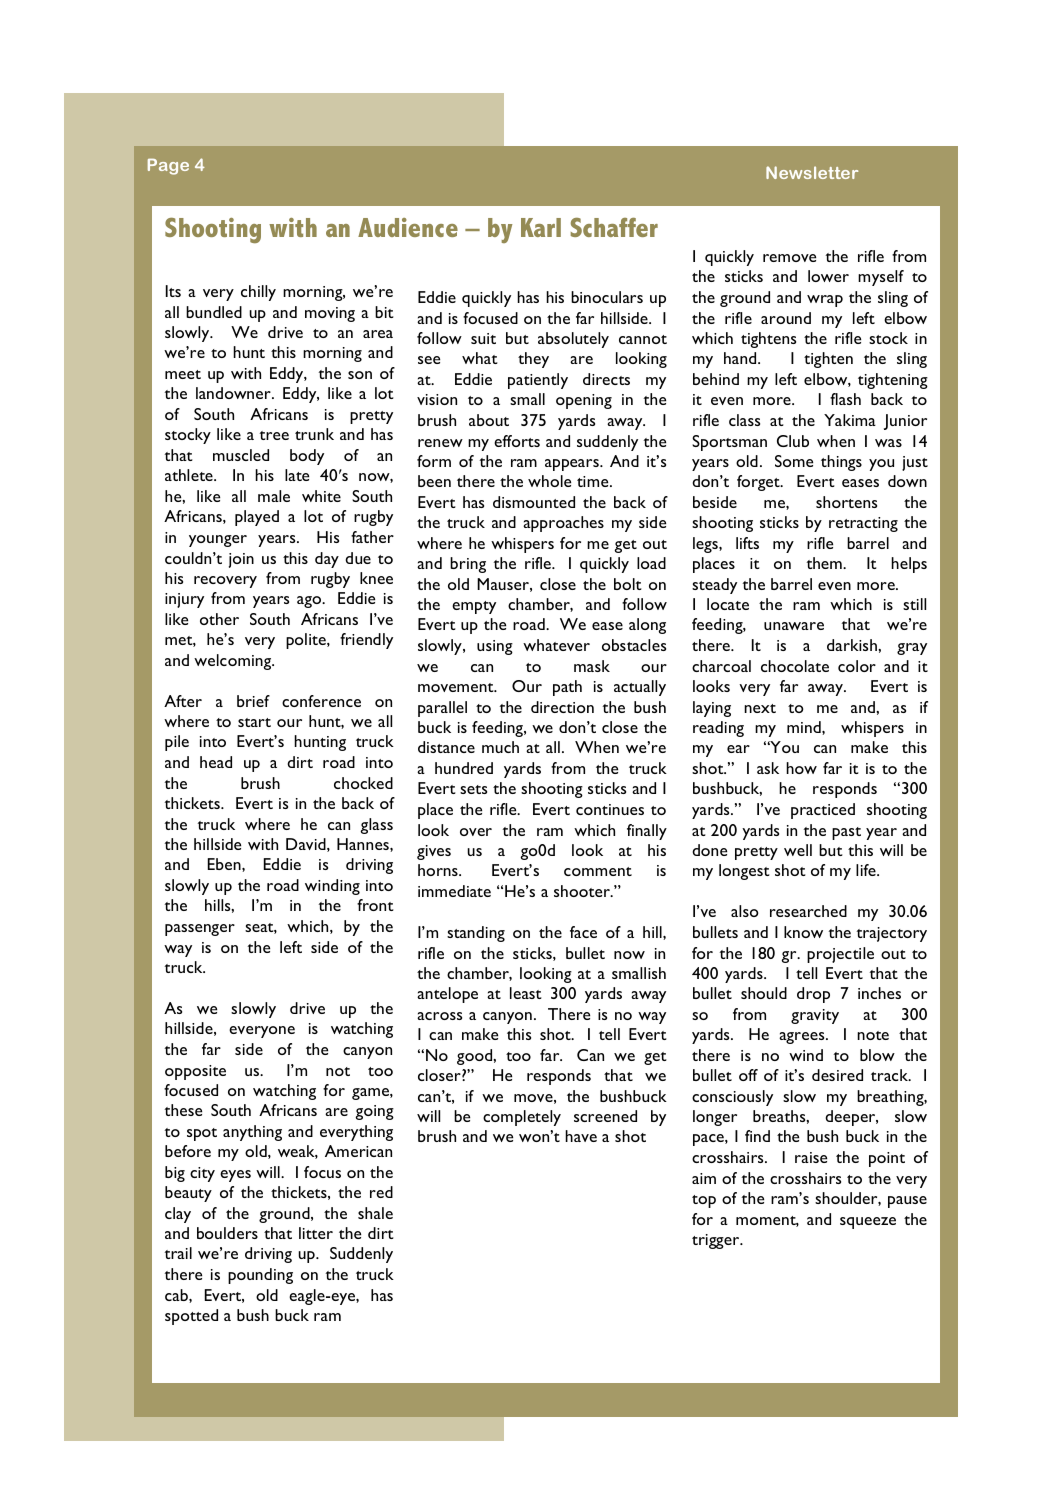 Image resolution: width=1051 pixels, height=1487 pixels. What do you see at coordinates (812, 172) in the document?
I see `Newsletter` at bounding box center [812, 172].
